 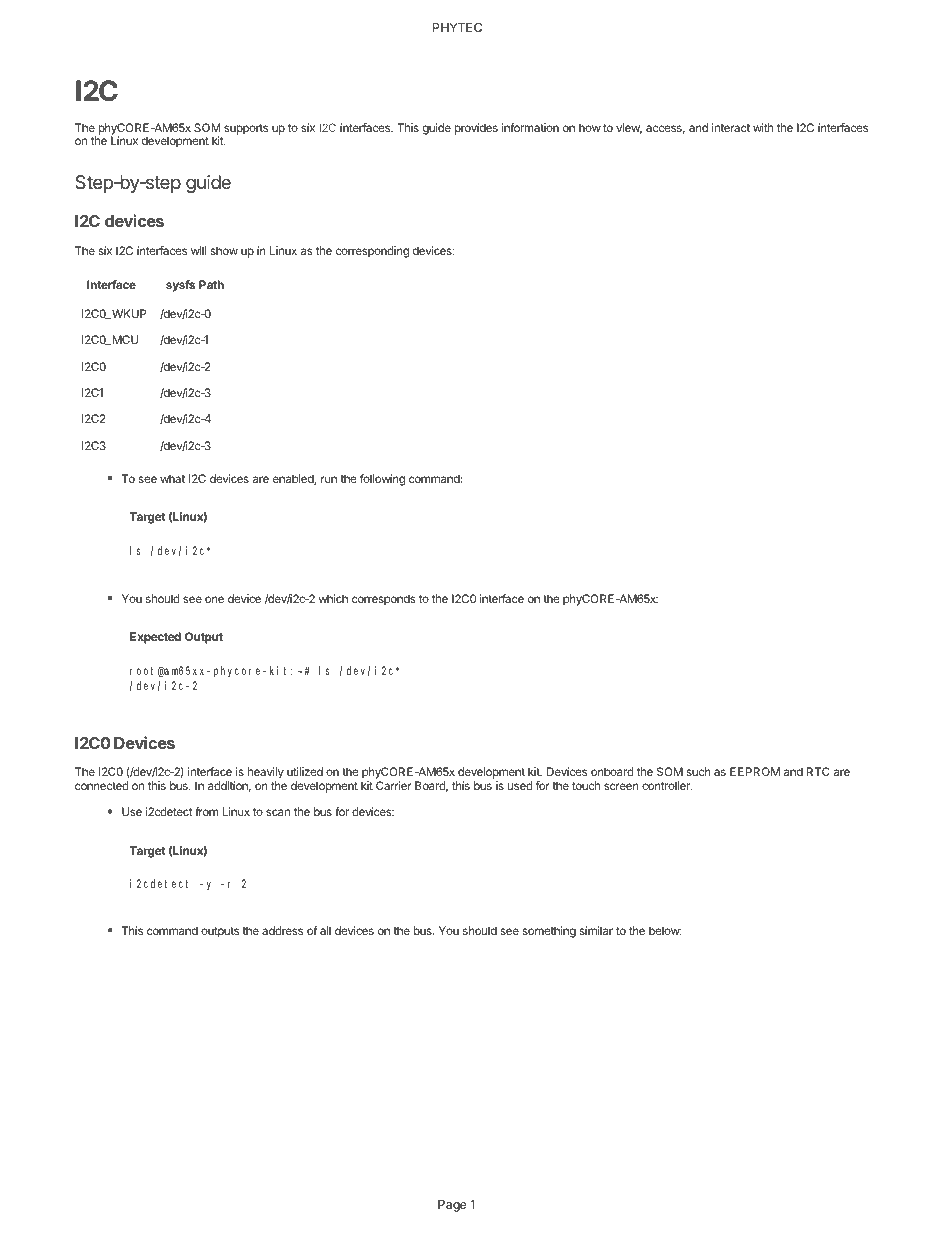 What do you see at coordinates (755, 771) in the screenshot?
I see `EEPROM` at bounding box center [755, 771].
